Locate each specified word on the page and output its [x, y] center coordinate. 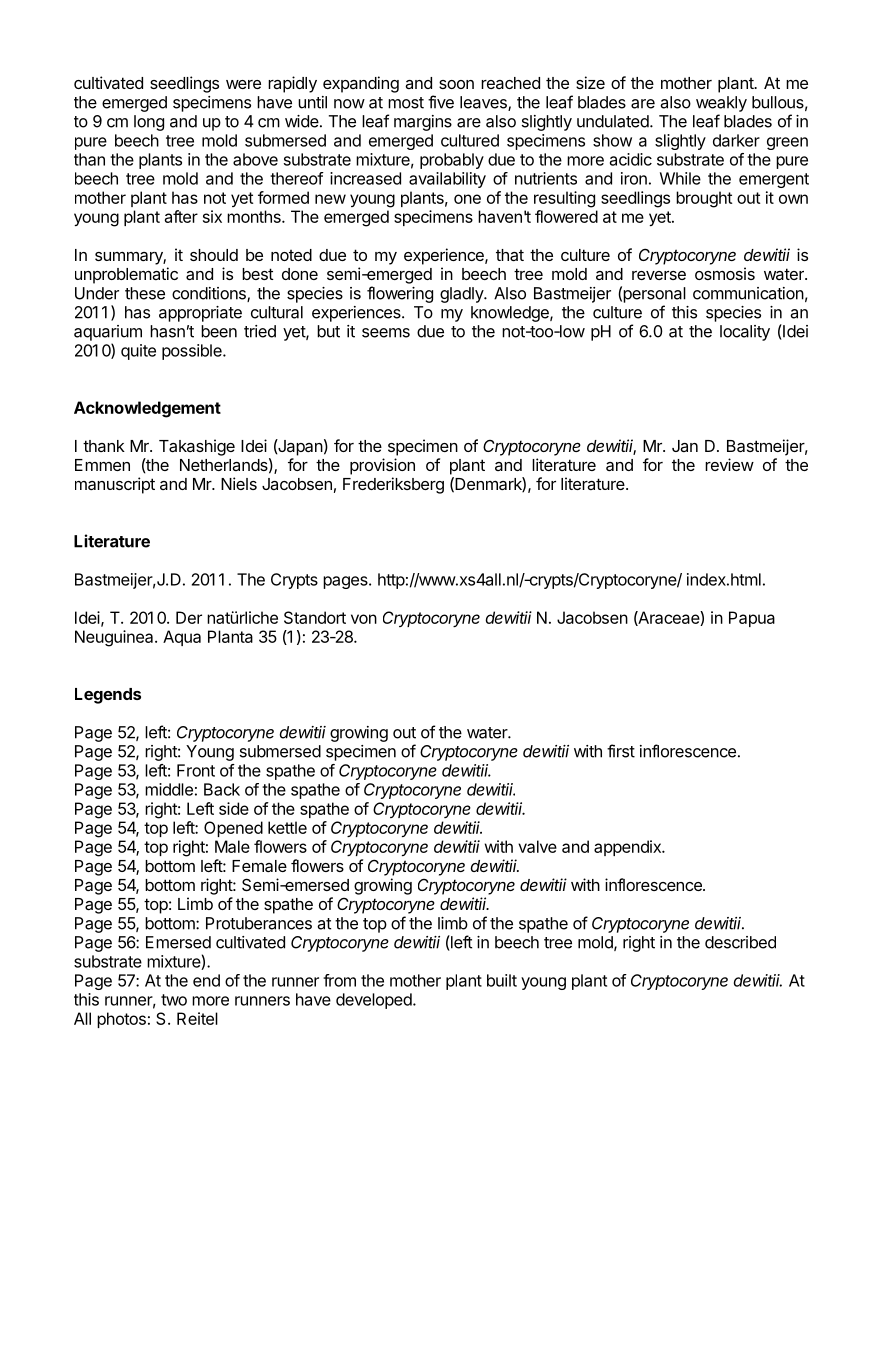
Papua [752, 619]
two [174, 1000]
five [441, 102]
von [364, 619]
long [149, 123]
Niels [239, 483]
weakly [721, 104]
